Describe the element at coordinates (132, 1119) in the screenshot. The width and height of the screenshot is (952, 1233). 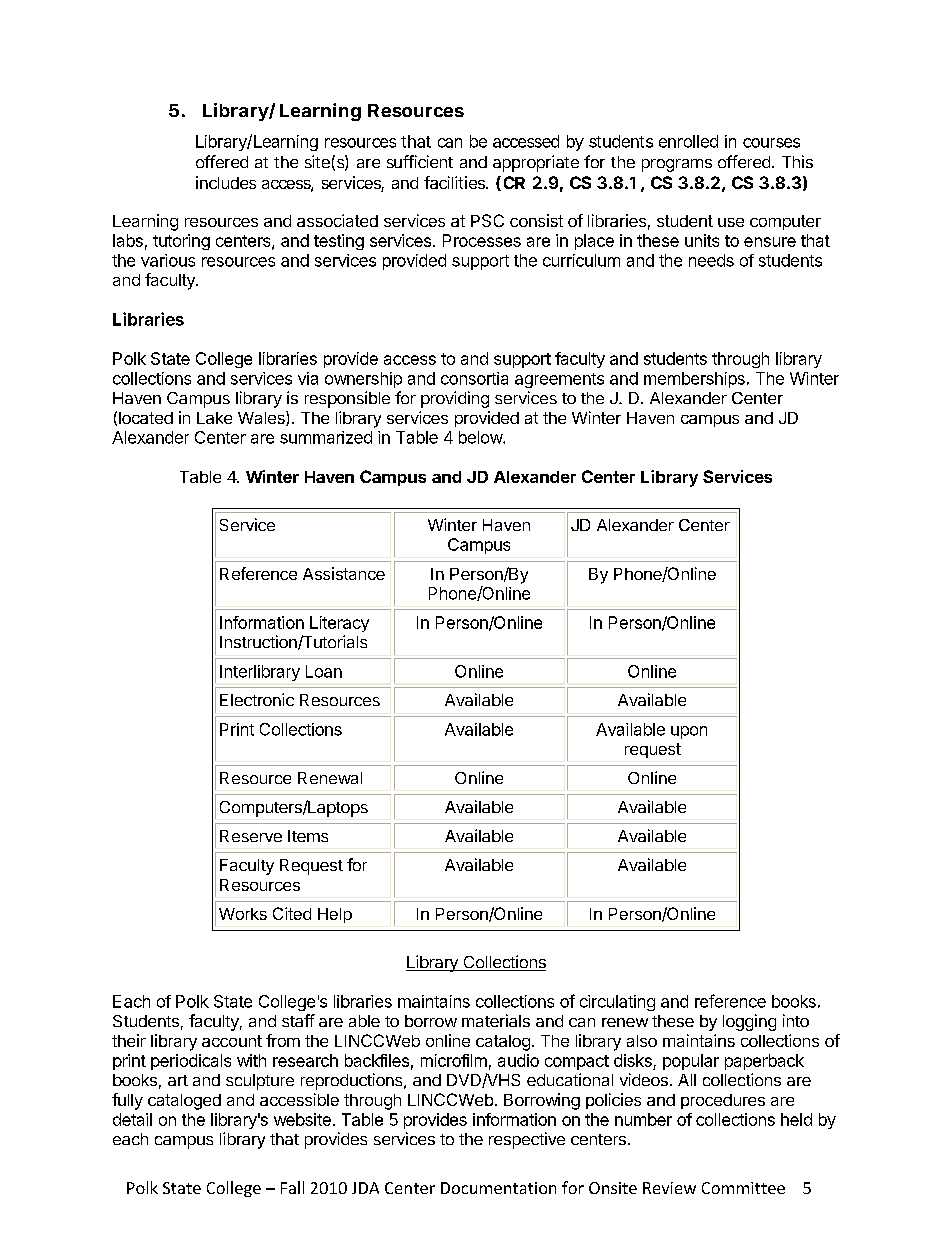
I see `detail` at that location.
